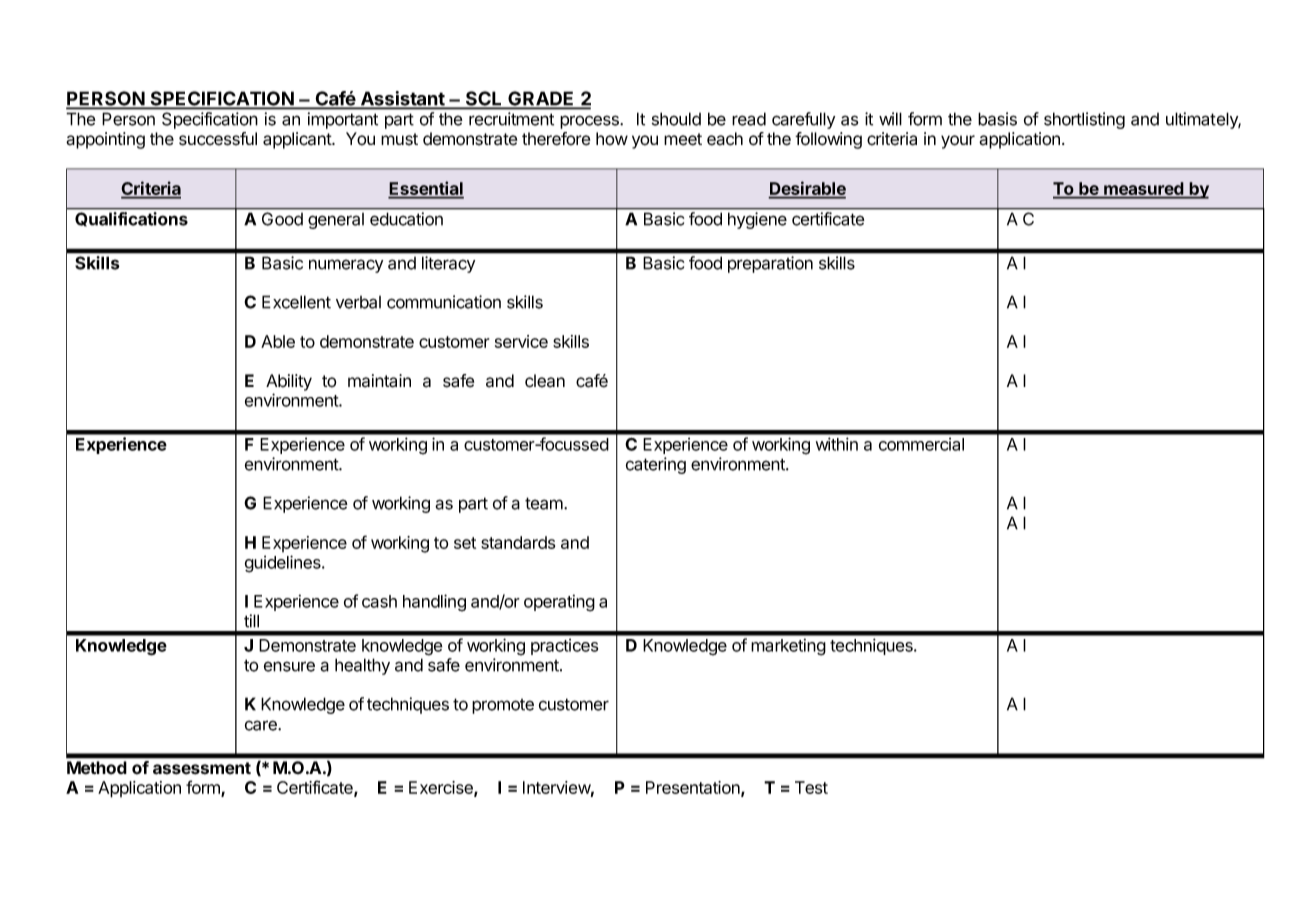 This screenshot has width=1308, height=924. Describe the element at coordinates (921, 444) in the screenshot. I see `commercial` at that location.
